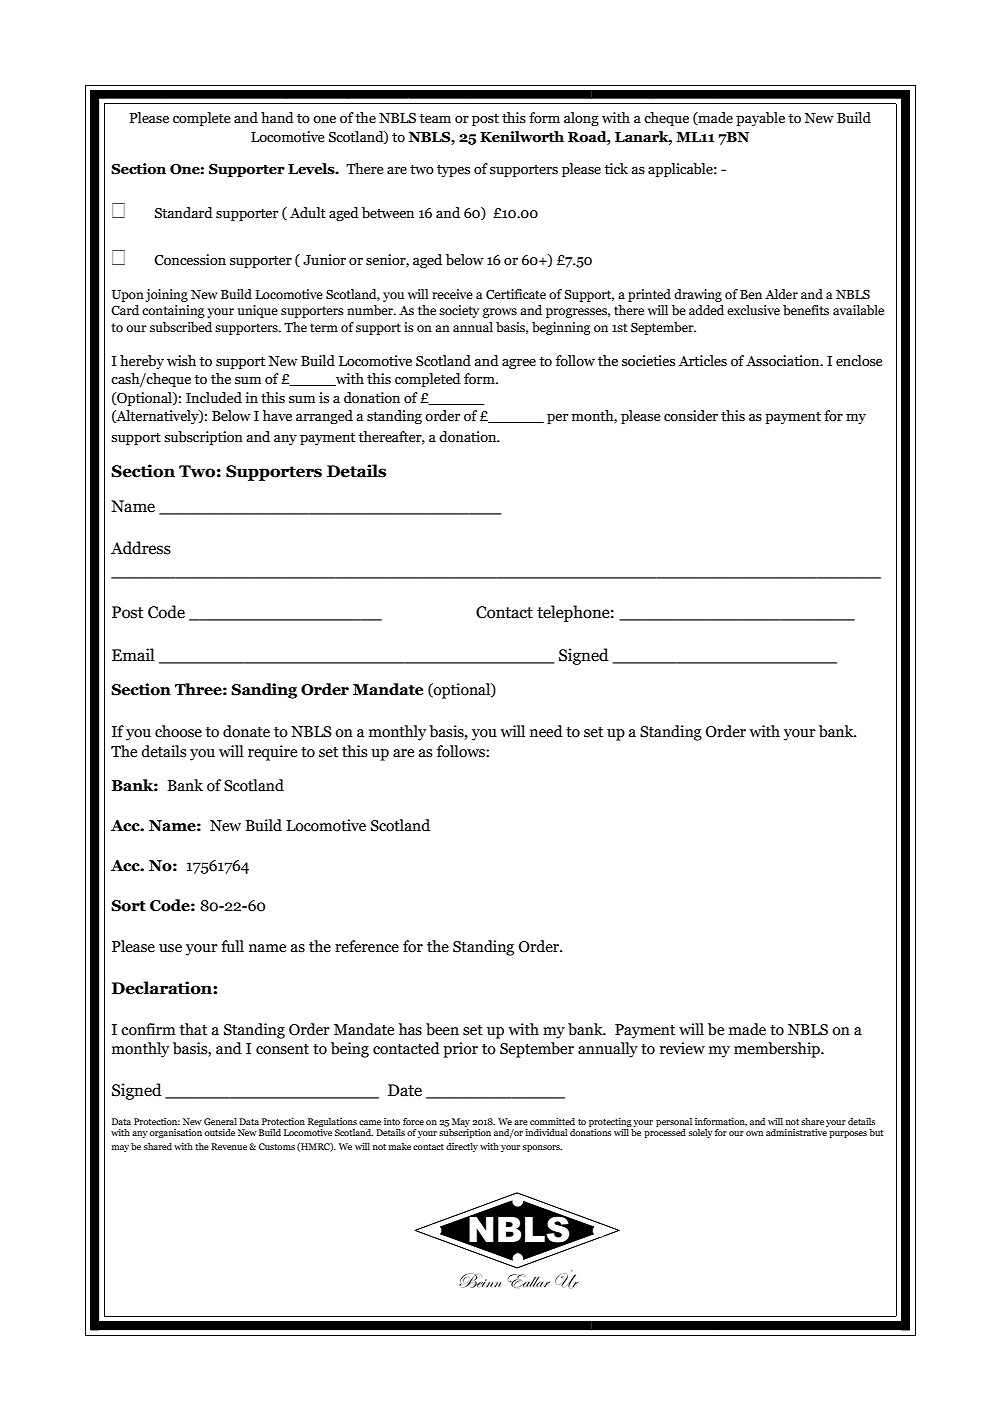  Describe the element at coordinates (277, 416) in the screenshot. I see `have` at that location.
